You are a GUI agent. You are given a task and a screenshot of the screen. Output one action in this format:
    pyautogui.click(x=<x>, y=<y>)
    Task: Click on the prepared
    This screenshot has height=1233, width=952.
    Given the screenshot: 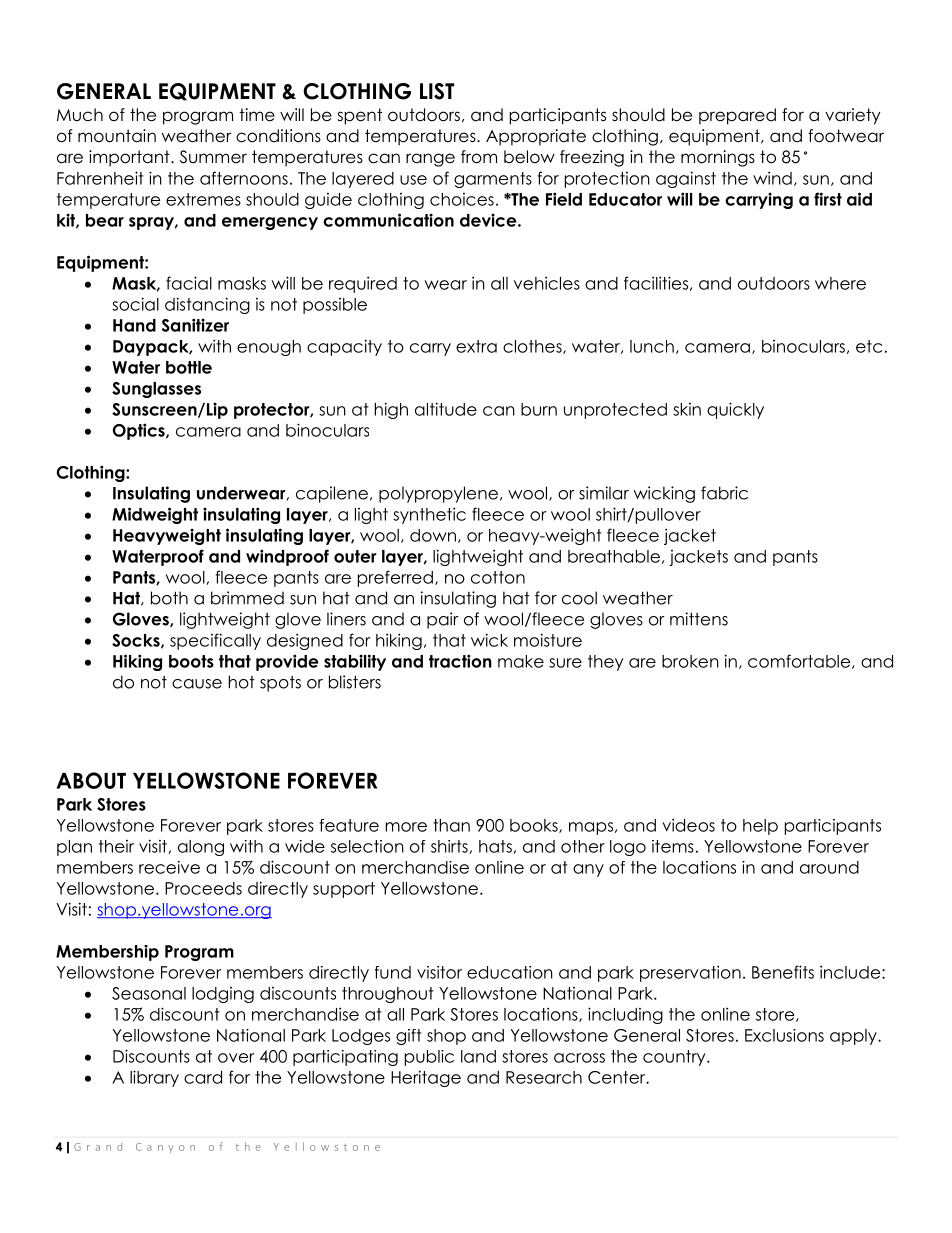 What is the action you would take?
    pyautogui.click(x=737, y=116)
